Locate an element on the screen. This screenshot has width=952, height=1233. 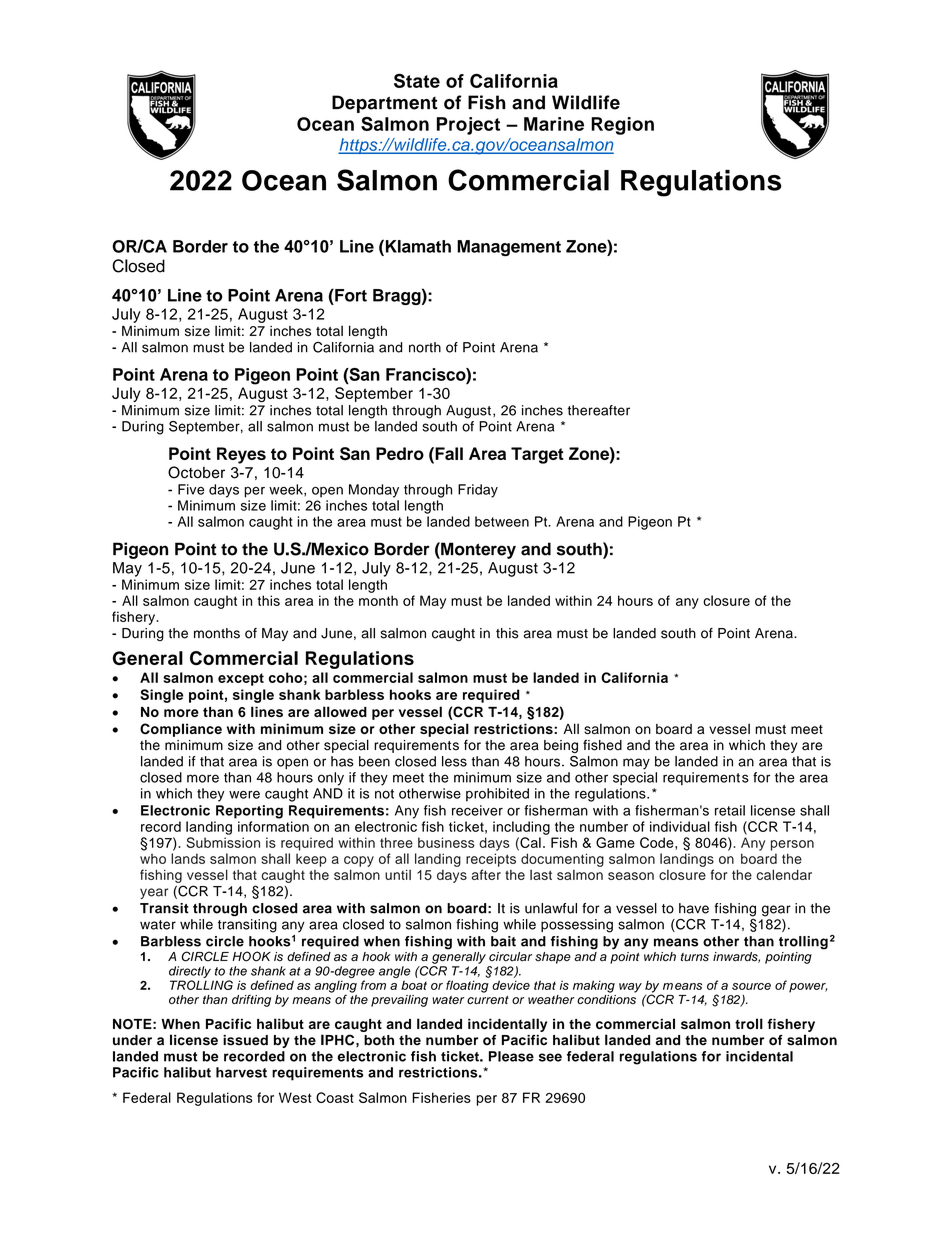
Please is located at coordinates (511, 1056).
